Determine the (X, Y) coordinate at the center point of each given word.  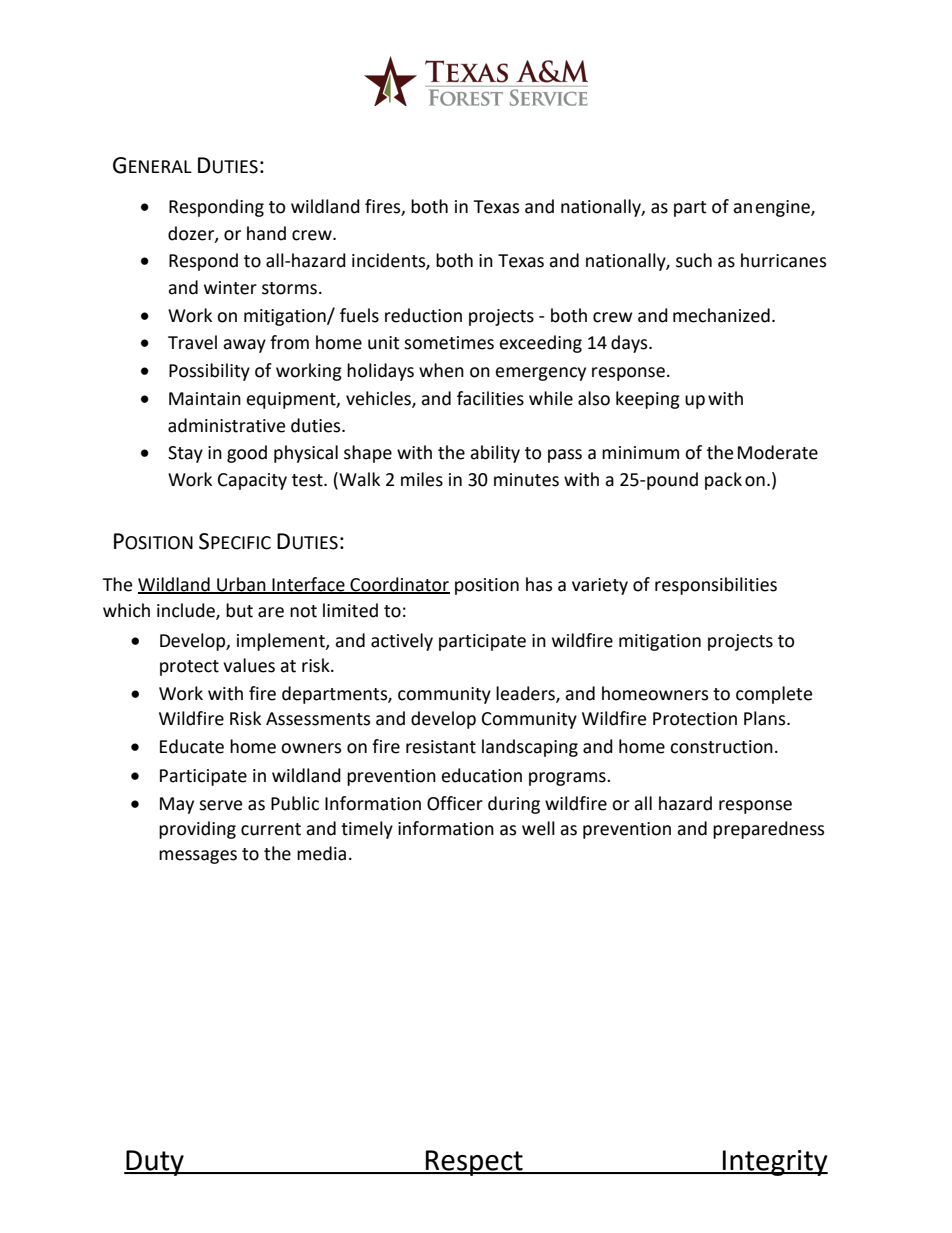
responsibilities (716, 586)
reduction (423, 315)
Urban (241, 585)
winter (230, 288)
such (694, 260)
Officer (455, 803)
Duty (155, 1163)
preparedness (768, 830)
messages (198, 857)
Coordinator (399, 585)
